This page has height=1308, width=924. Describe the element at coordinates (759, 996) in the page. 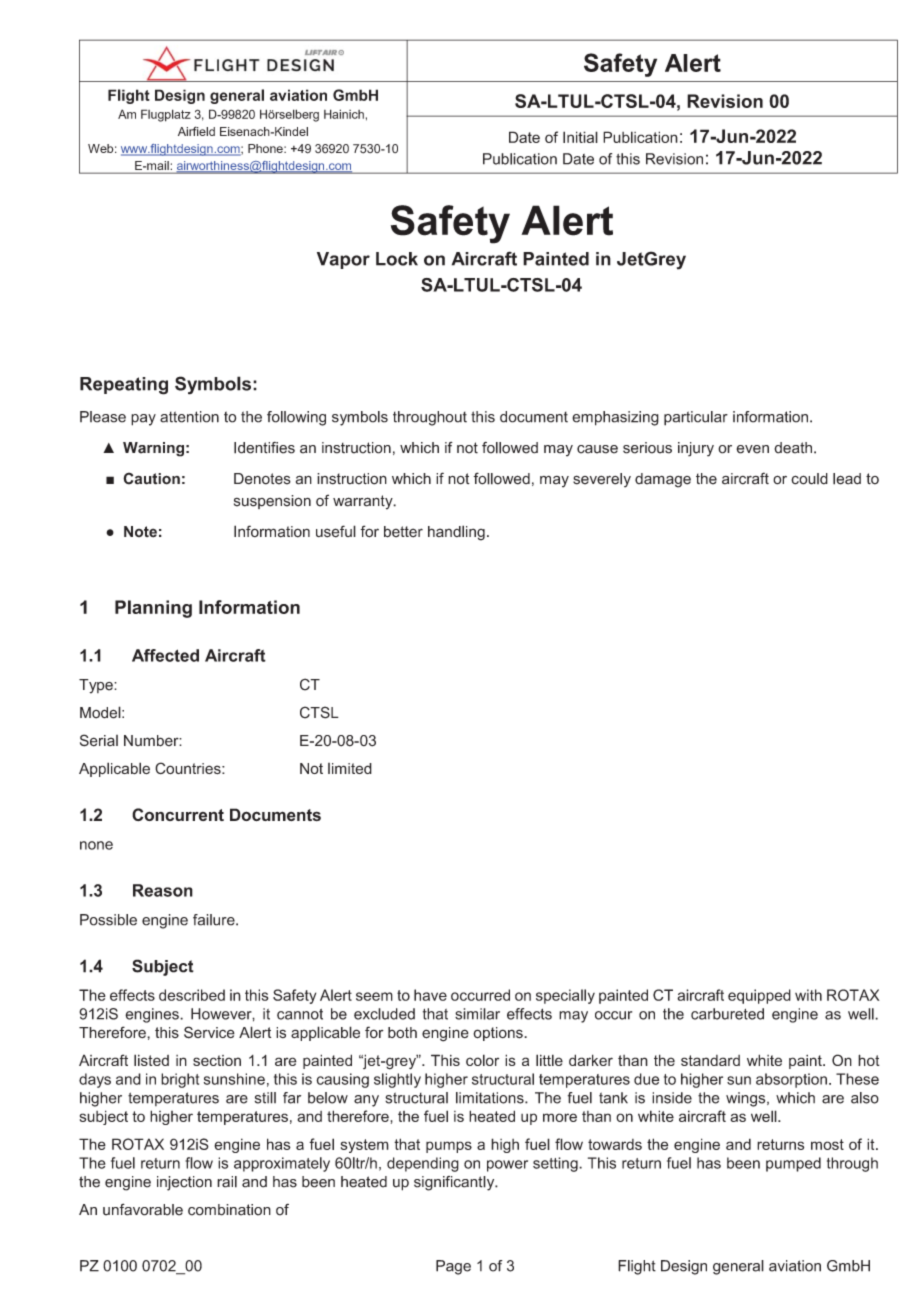

I see `equipped` at that location.
